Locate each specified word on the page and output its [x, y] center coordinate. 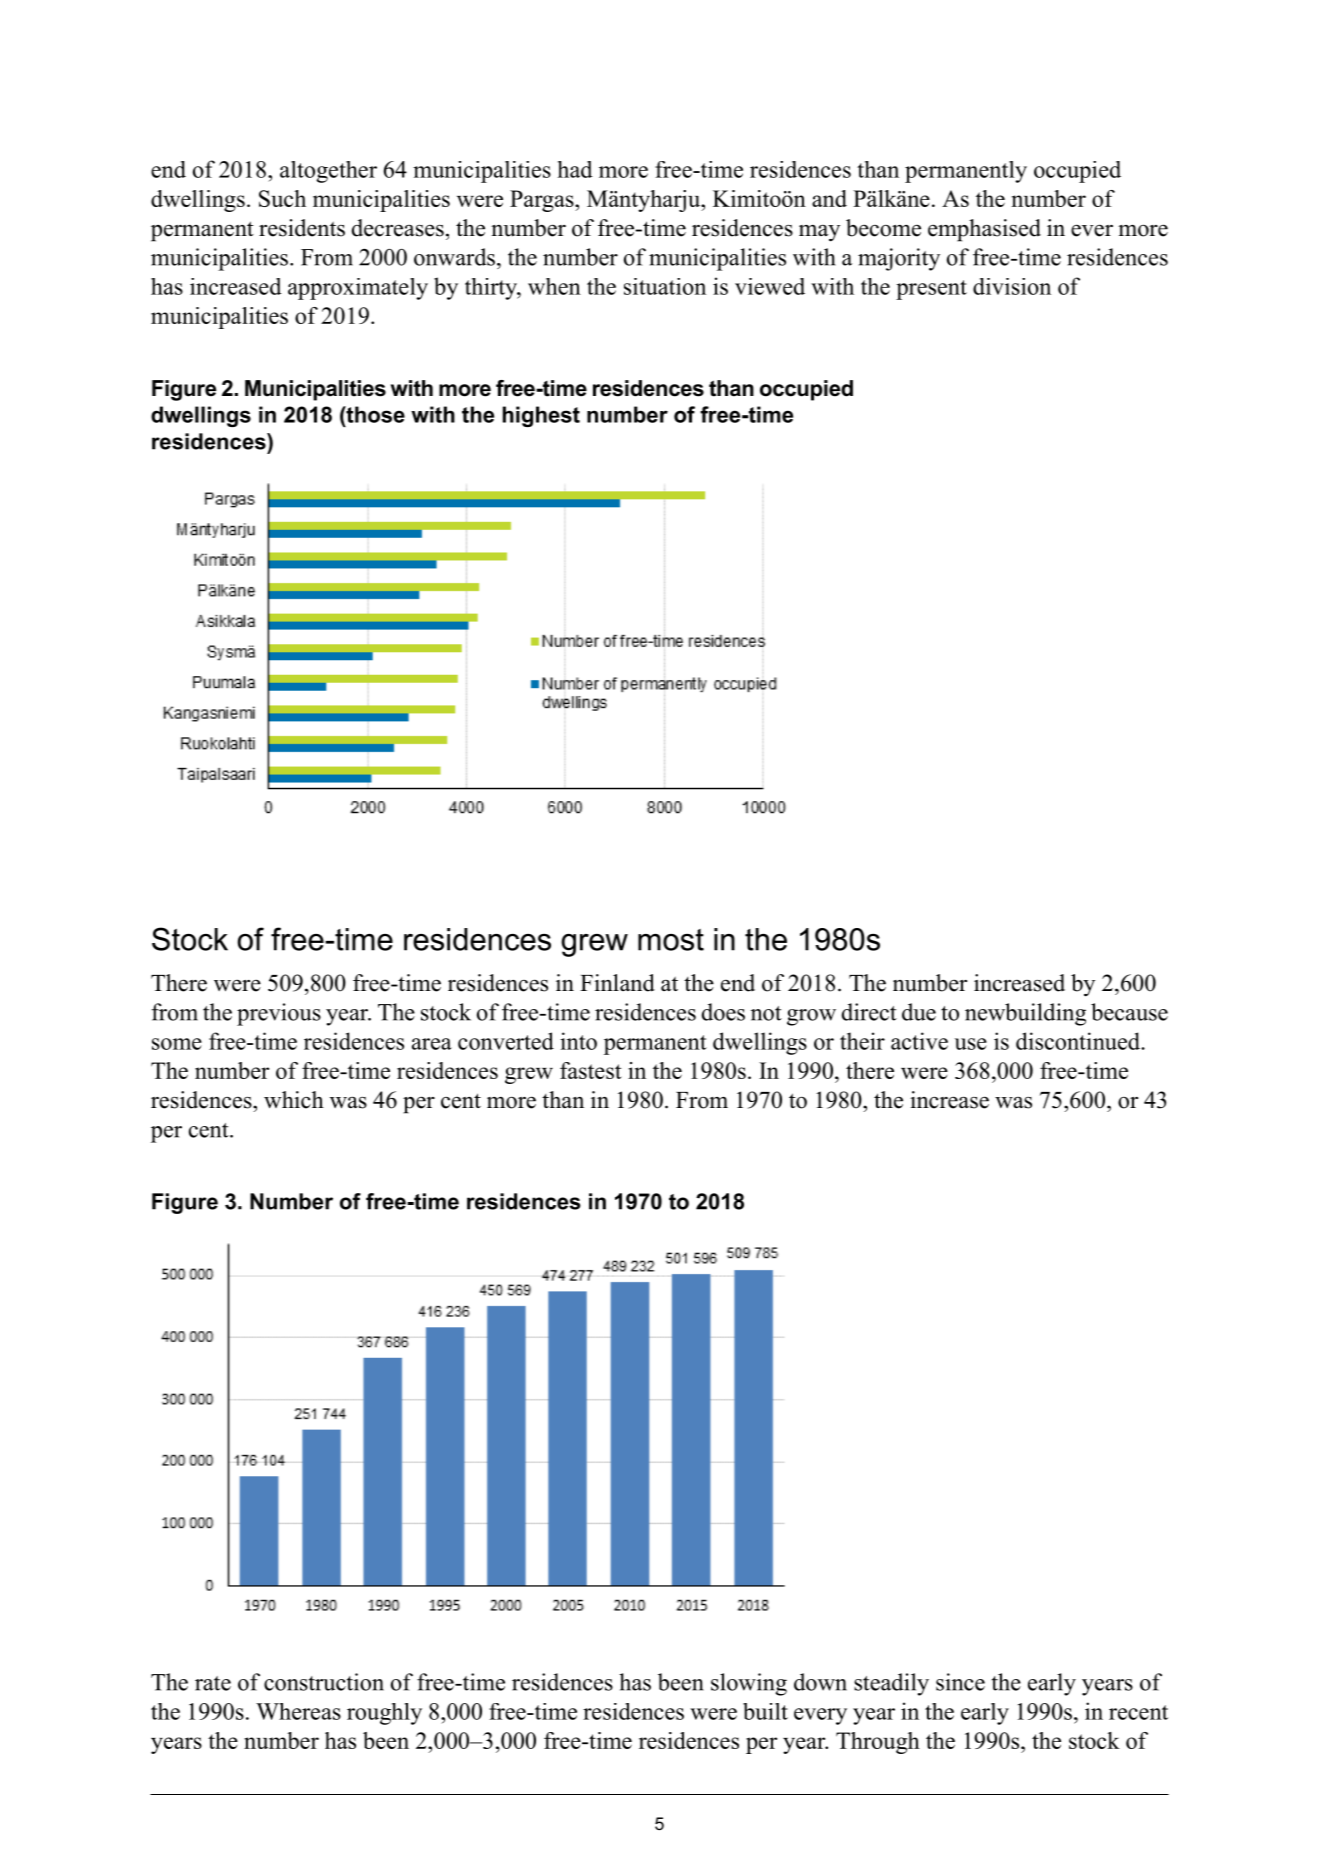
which [294, 1100]
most [671, 940]
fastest [590, 1070]
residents [302, 228]
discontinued [1079, 1041]
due [919, 1012]
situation [665, 286]
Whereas [298, 1711]
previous [279, 1014]
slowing [749, 1684]
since [960, 1682]
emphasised [984, 230]
